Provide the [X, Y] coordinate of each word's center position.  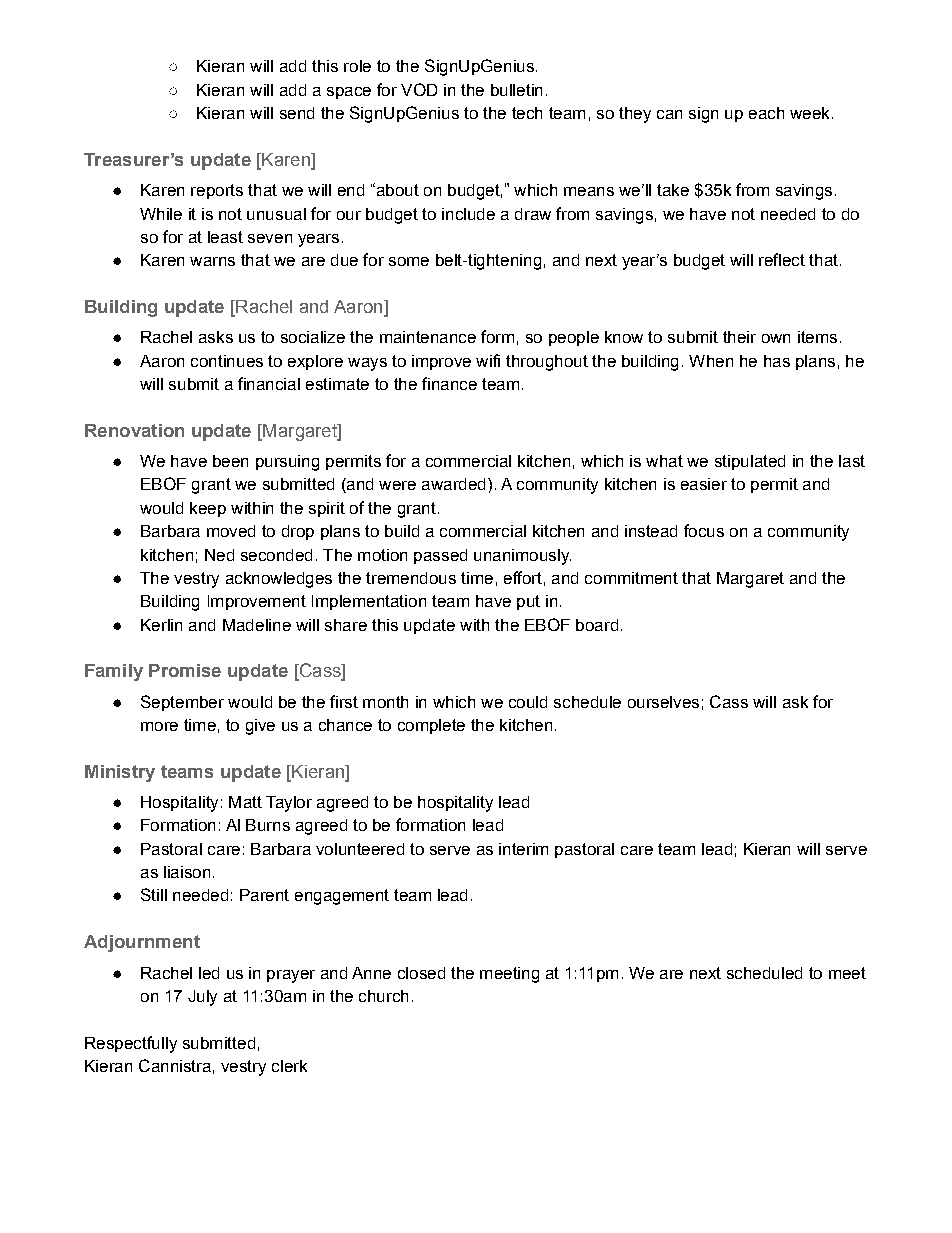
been [230, 461]
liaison [187, 872]
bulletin [516, 90]
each [766, 113]
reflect [782, 259]
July [202, 998]
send [297, 113]
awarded [453, 484]
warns [212, 261]
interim [523, 849]
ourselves [663, 702]
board [597, 625]
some [409, 261]
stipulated [750, 462]
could [528, 702]
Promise [185, 670]
